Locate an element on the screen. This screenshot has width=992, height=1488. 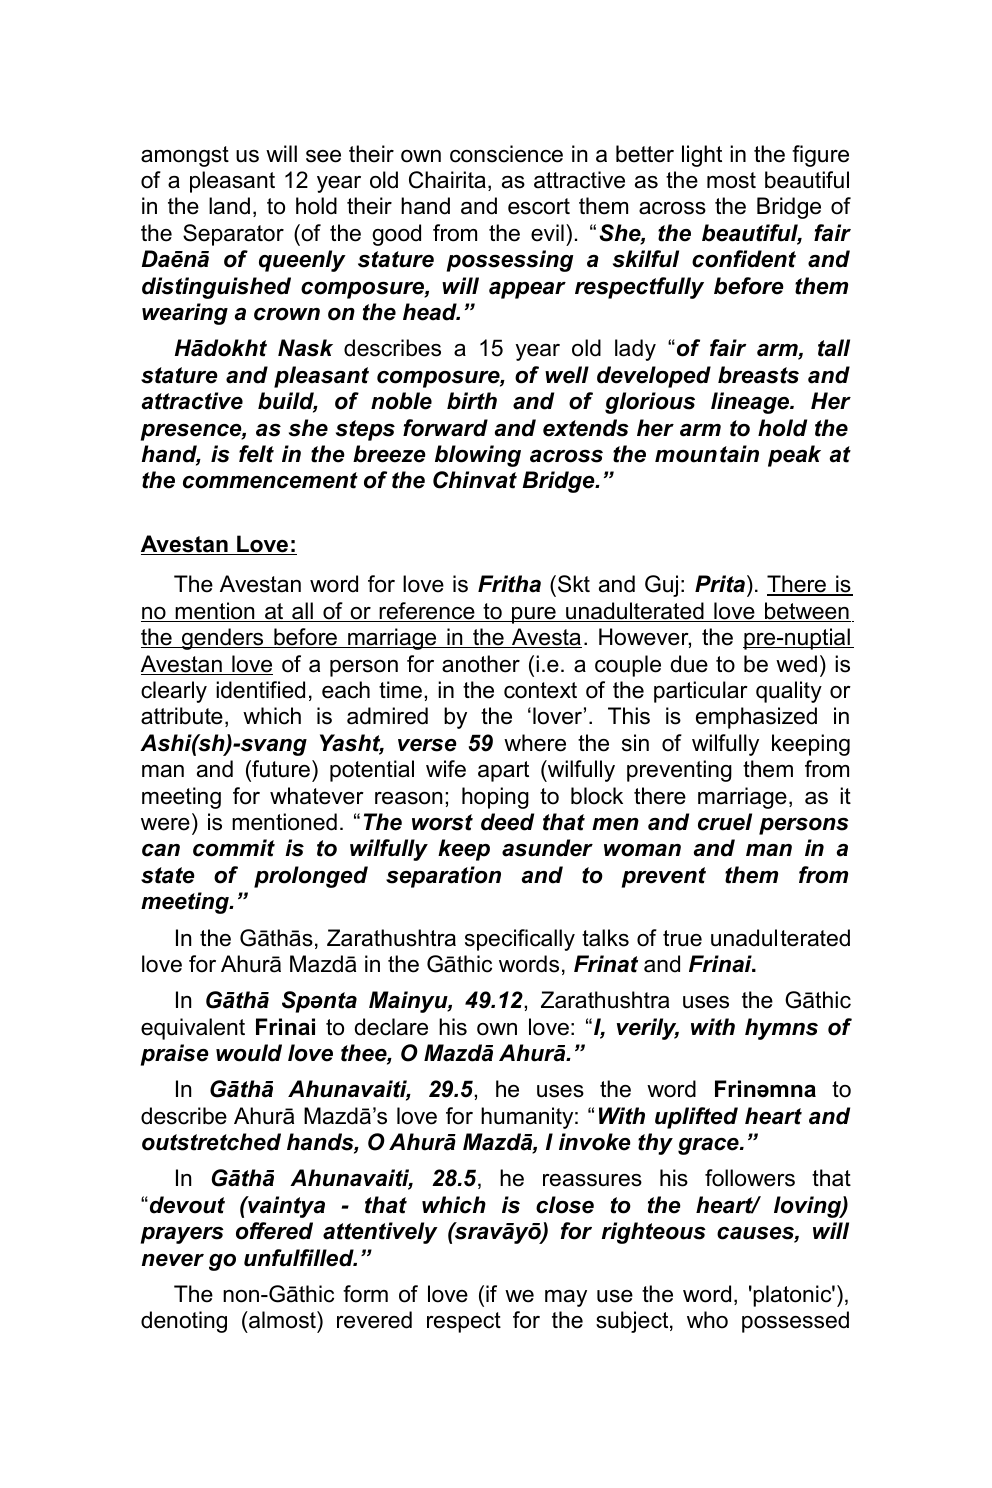
conscience is located at coordinates (506, 154).
